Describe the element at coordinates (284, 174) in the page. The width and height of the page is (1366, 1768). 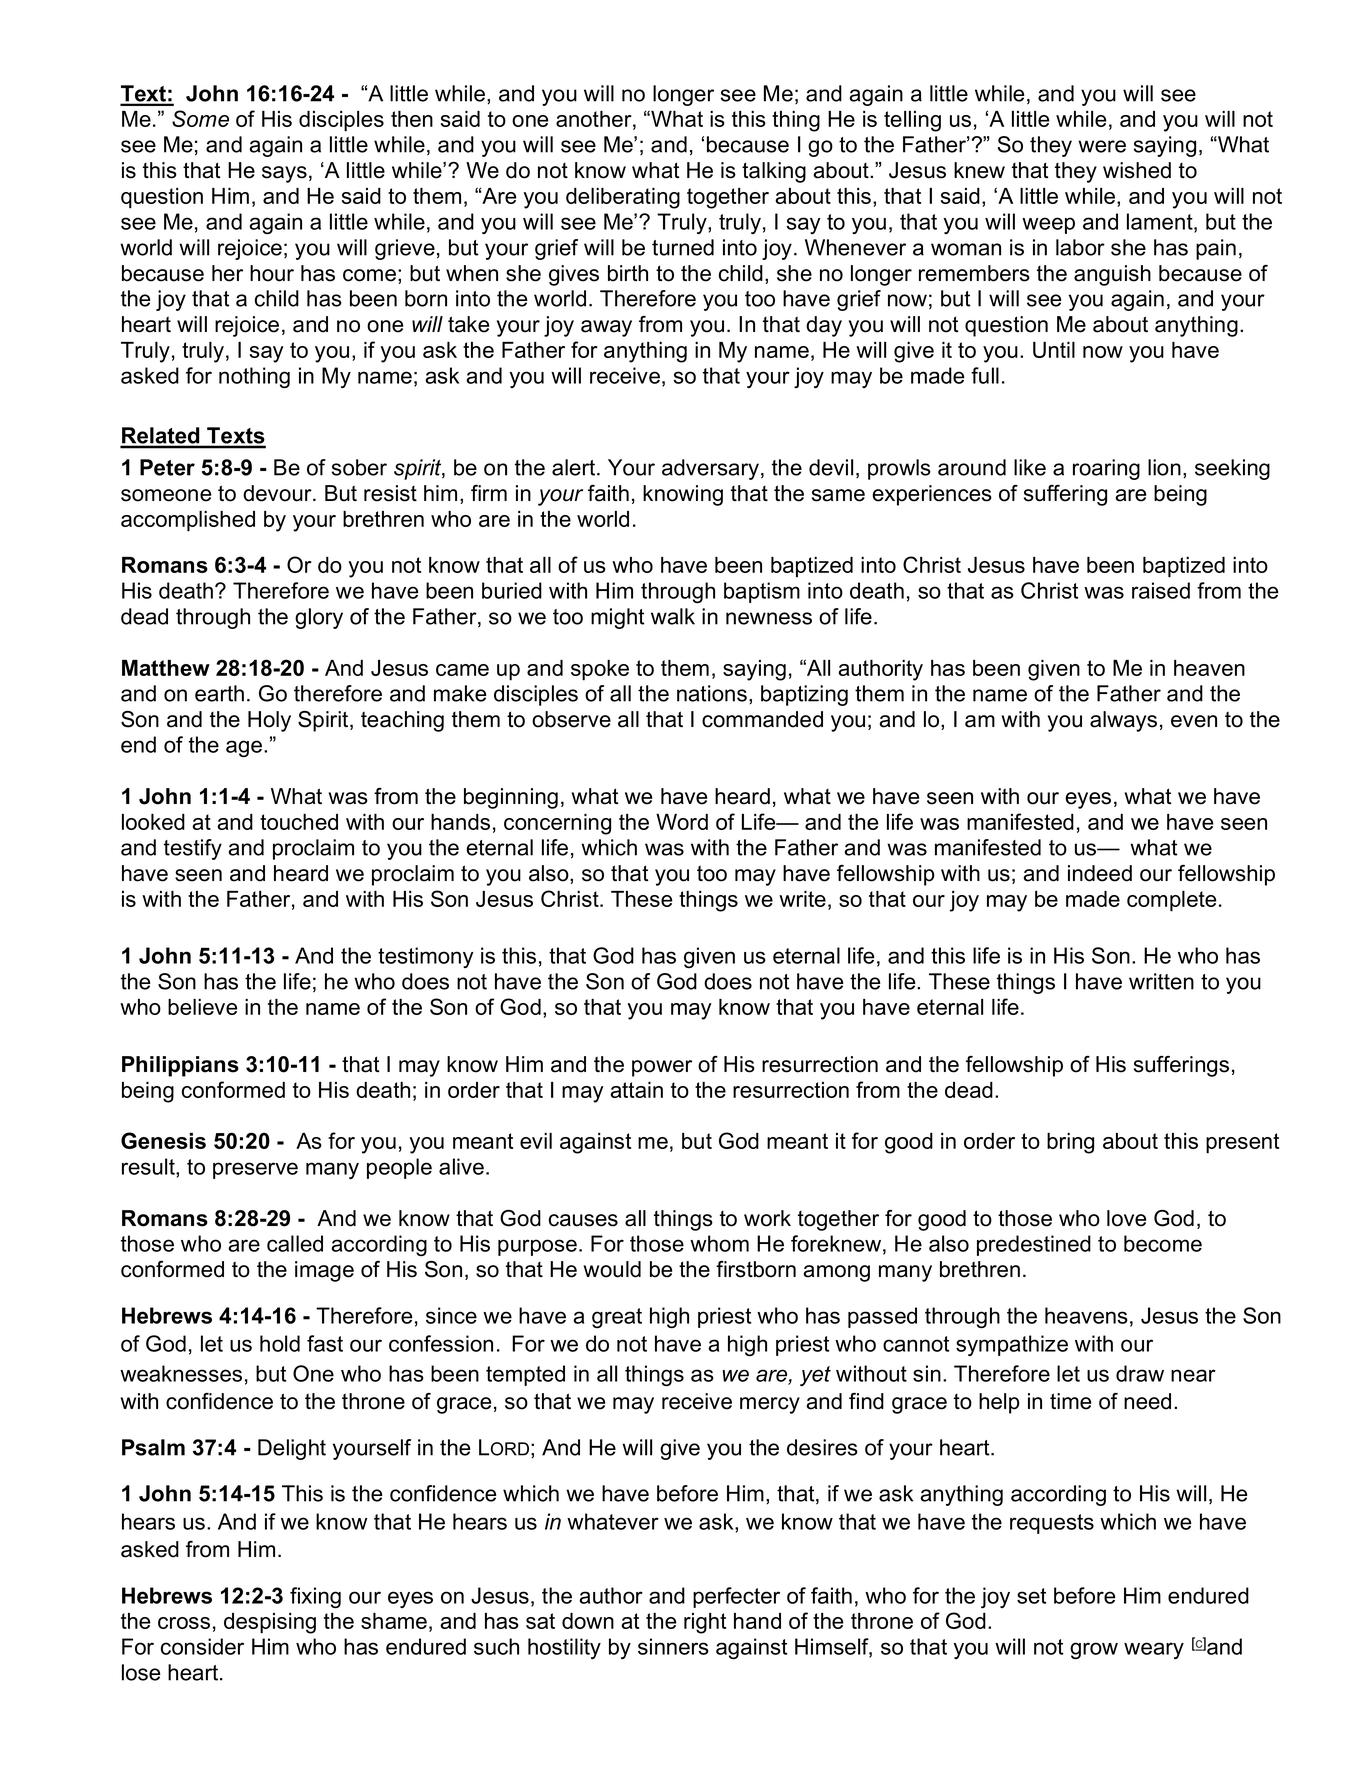
I see `says` at that location.
